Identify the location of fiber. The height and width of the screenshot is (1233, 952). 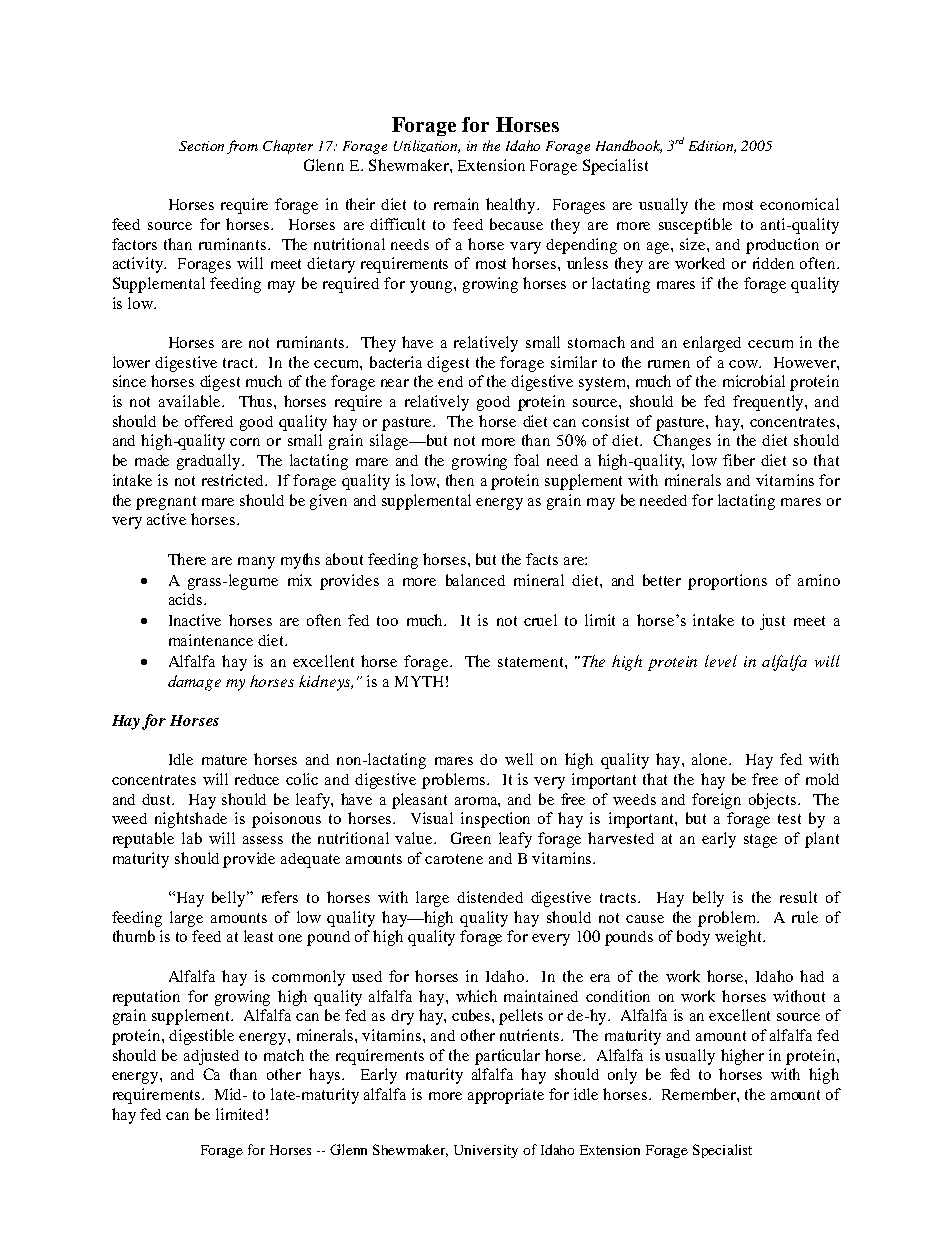
(739, 460).
